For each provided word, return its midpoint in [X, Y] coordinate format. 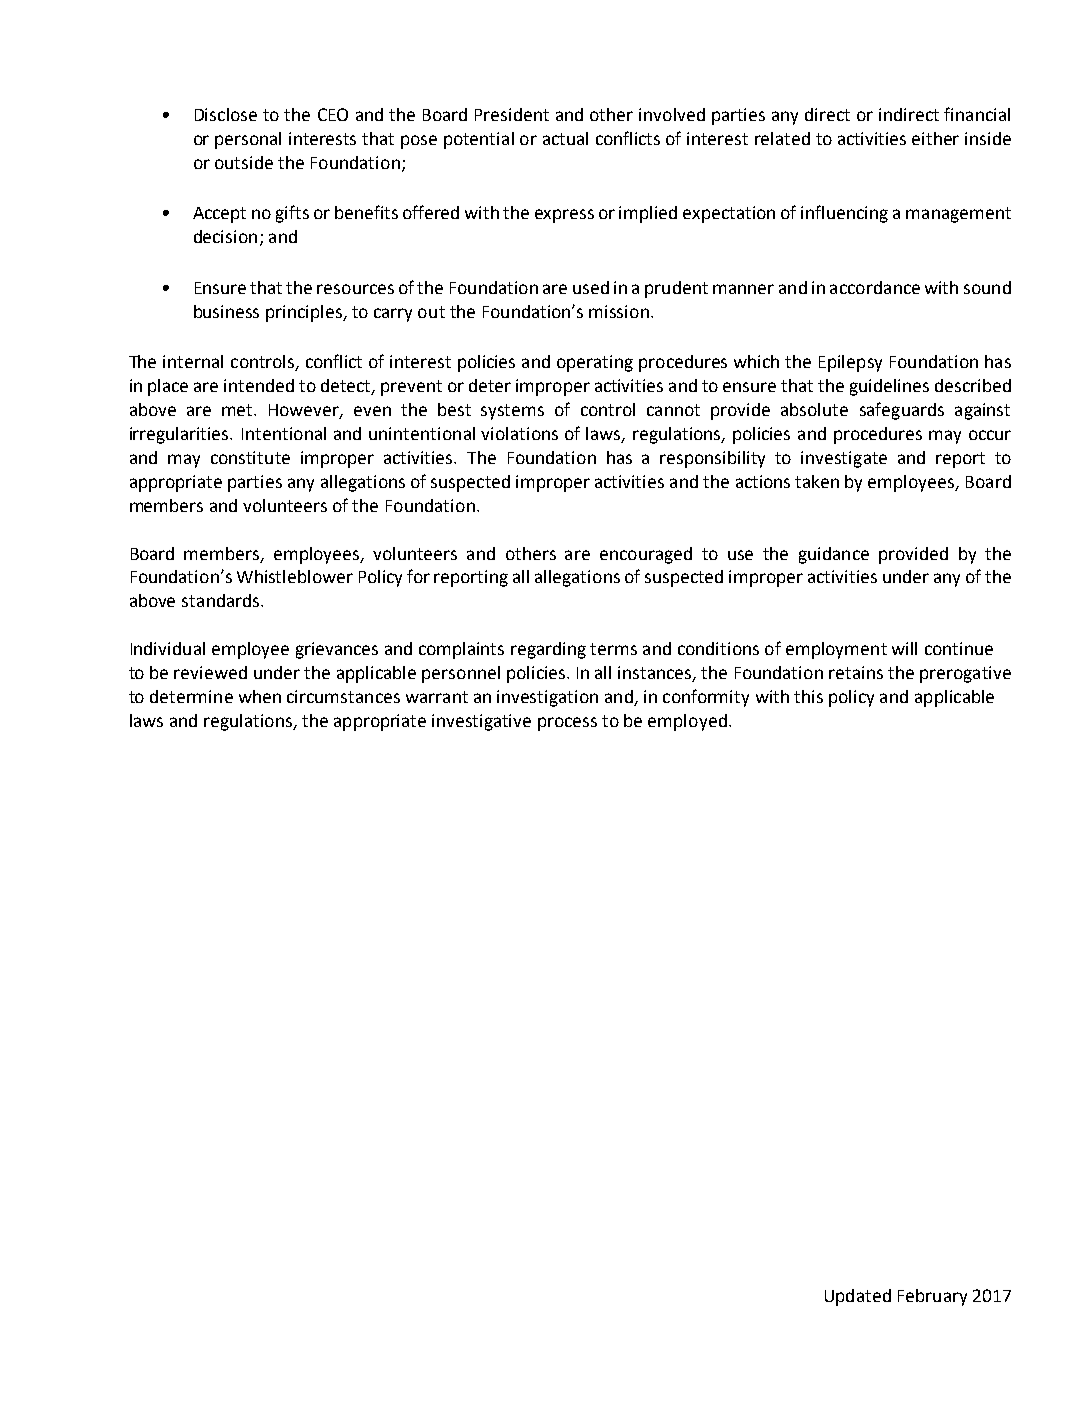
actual [565, 138]
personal [248, 140]
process [567, 724]
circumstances [343, 696]
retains [856, 672]
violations [519, 433]
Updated [858, 1297]
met [238, 410]
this [808, 696]
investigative [481, 722]
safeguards [902, 411]
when [260, 696]
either [935, 138]
